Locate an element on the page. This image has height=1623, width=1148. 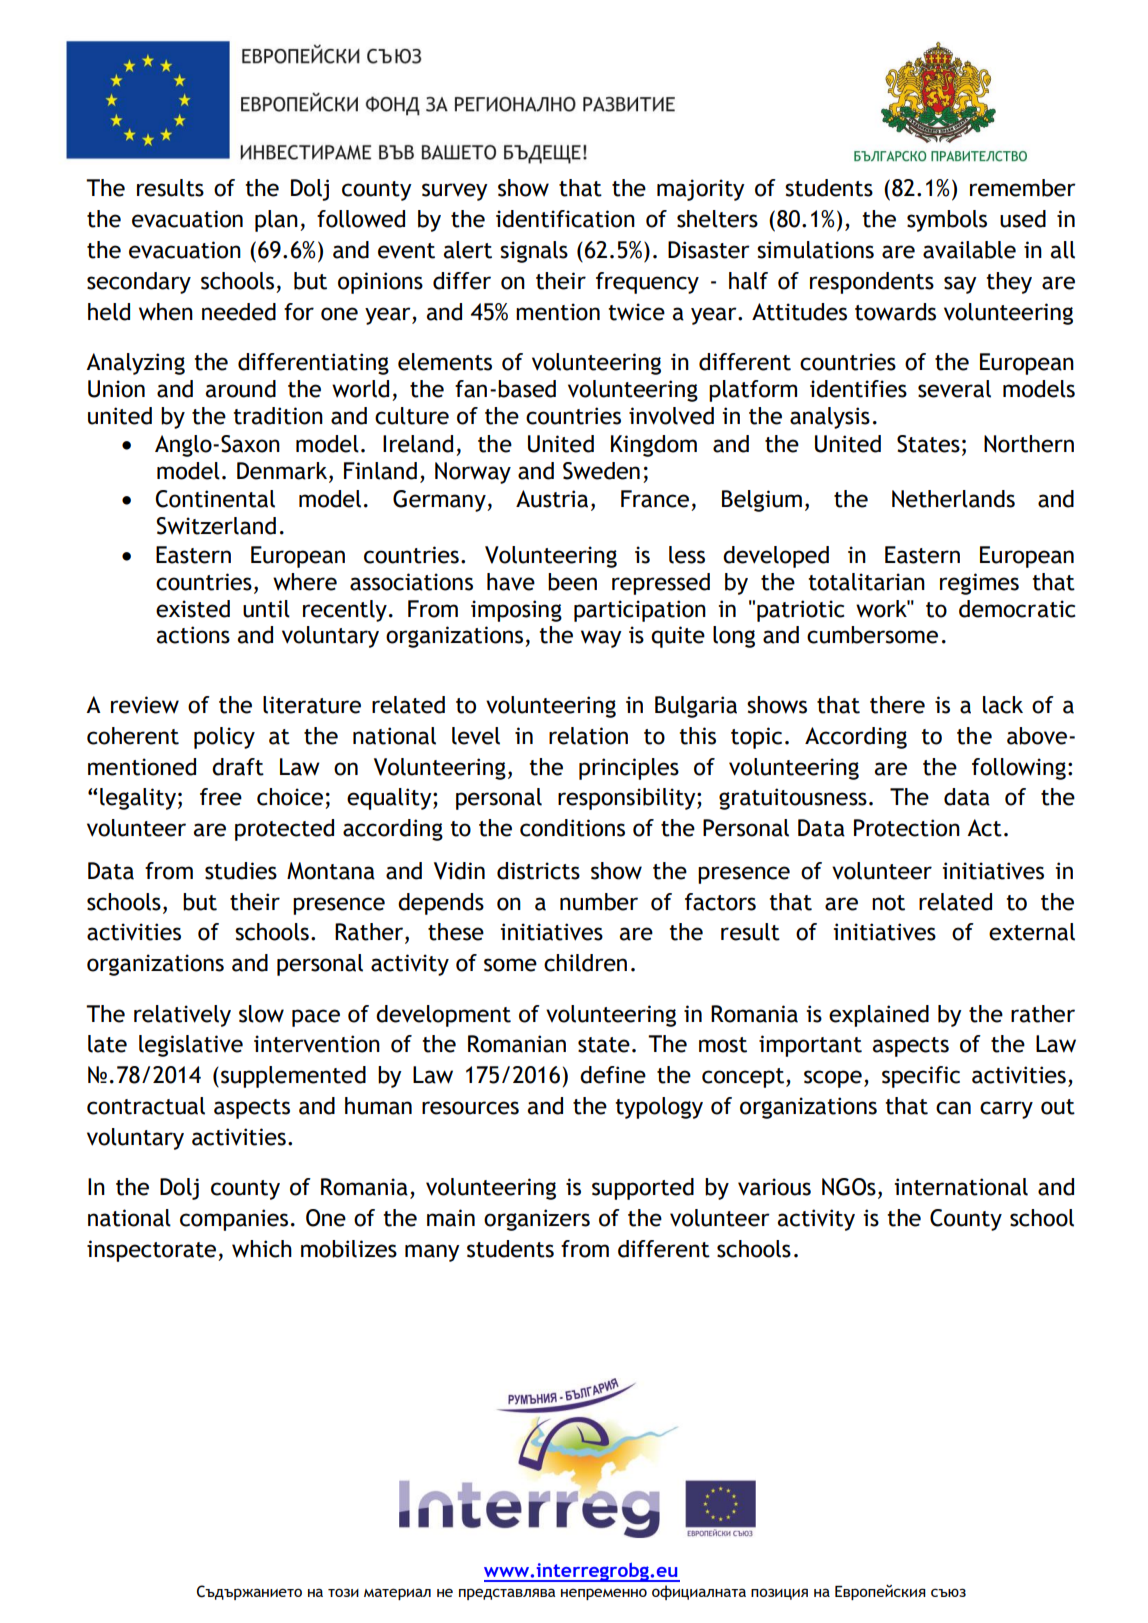
symbols is located at coordinates (947, 221).
